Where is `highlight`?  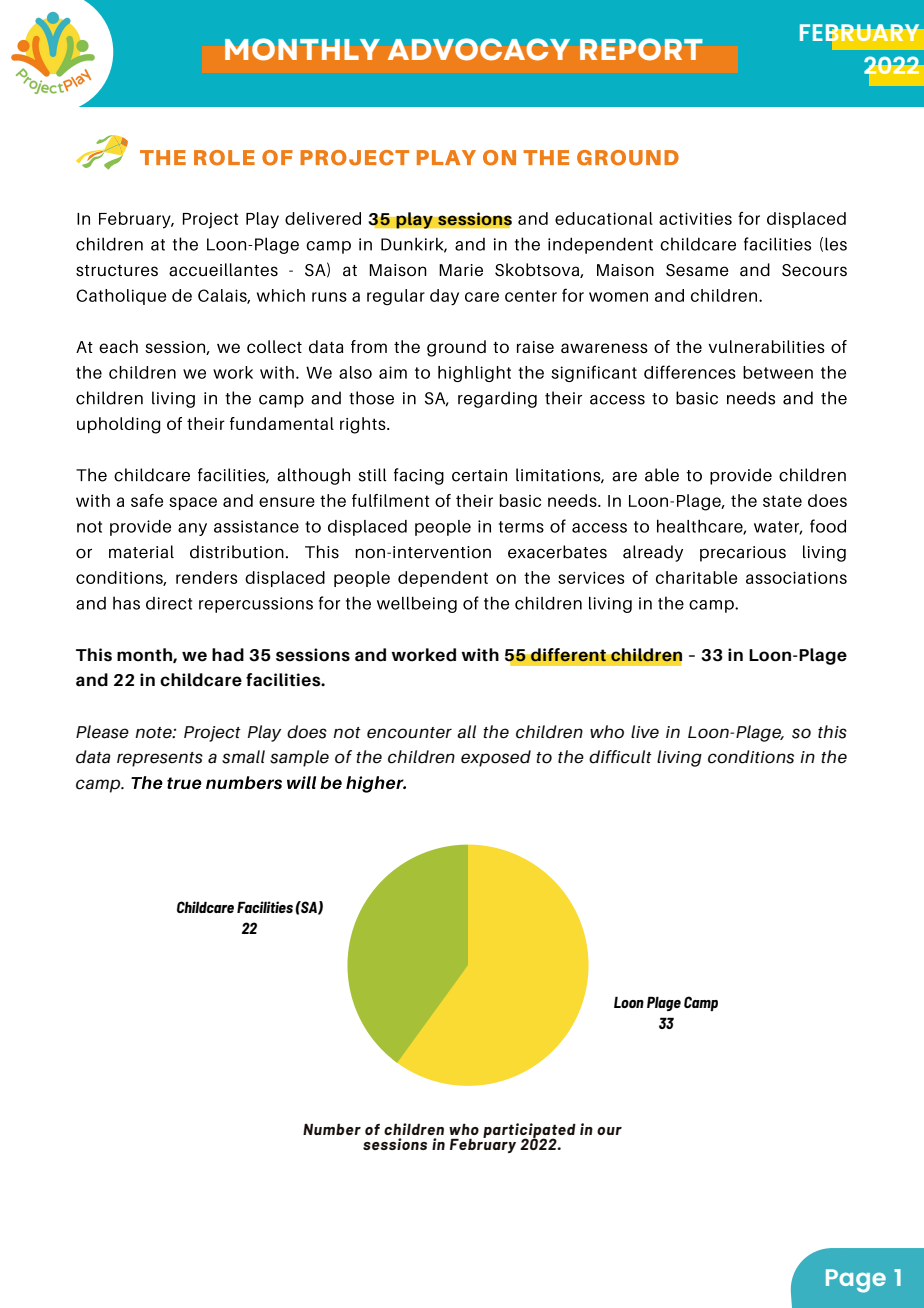
highlight is located at coordinates (474, 374).
